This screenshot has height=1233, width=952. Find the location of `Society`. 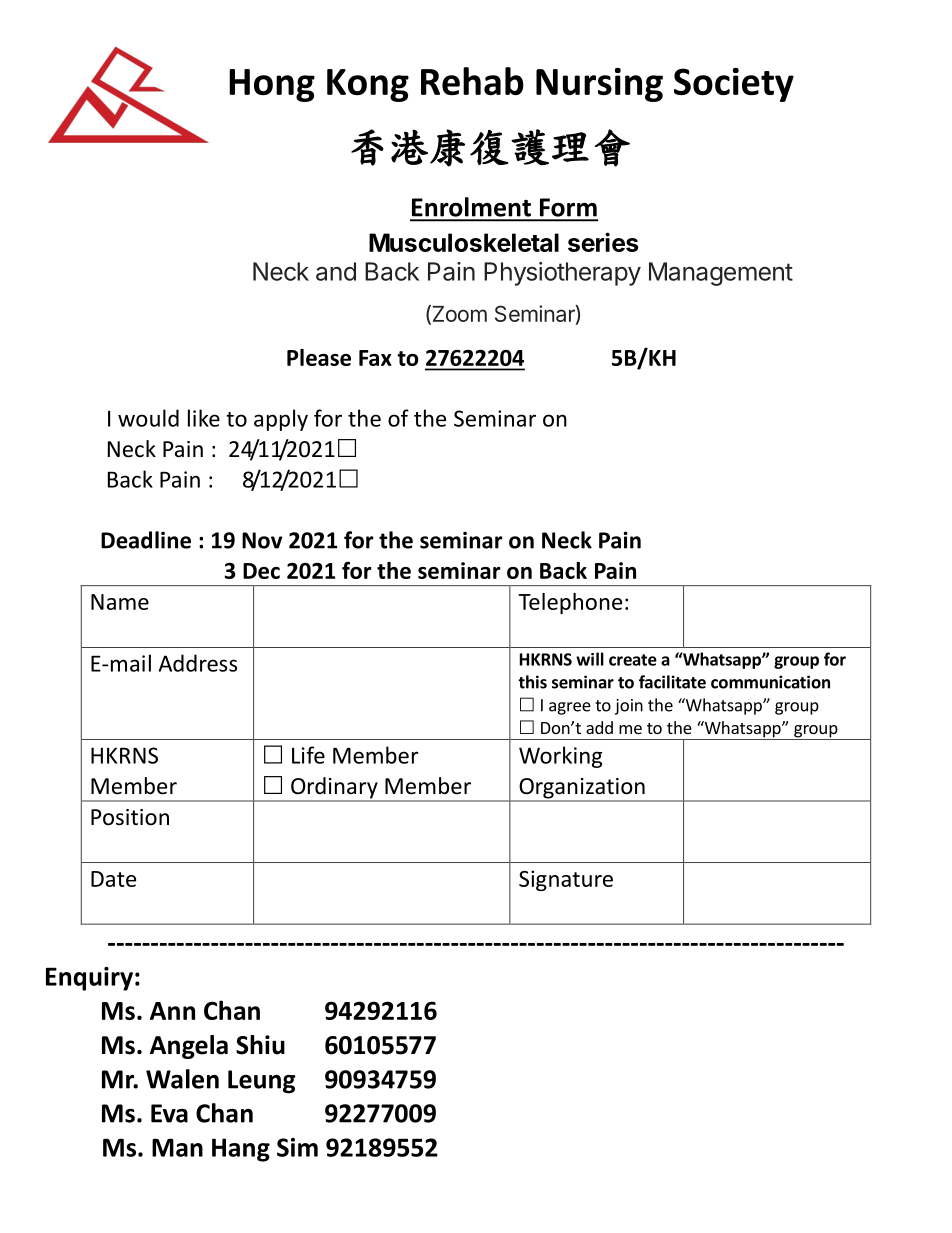

Society is located at coordinates (734, 85).
